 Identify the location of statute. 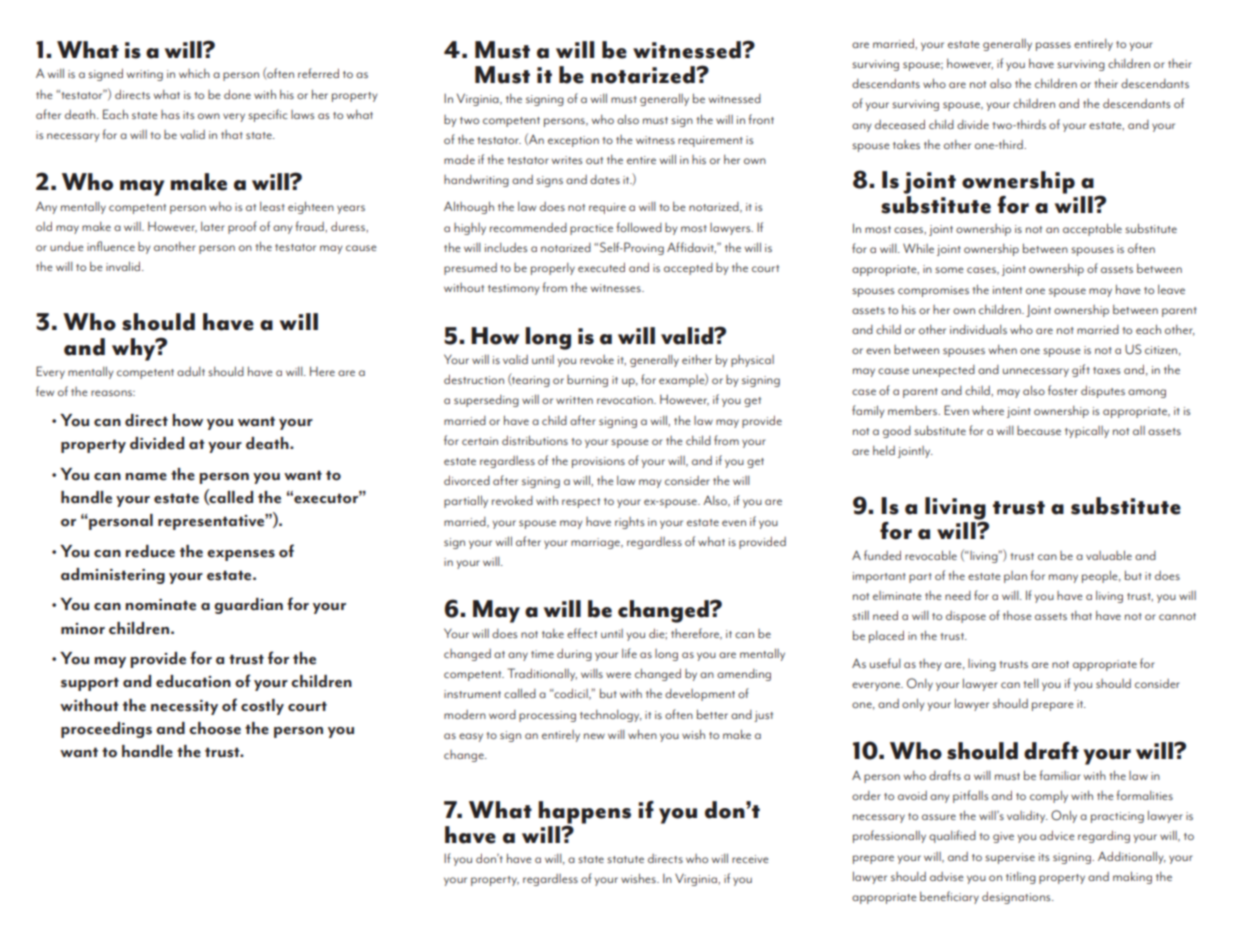
(625, 859).
